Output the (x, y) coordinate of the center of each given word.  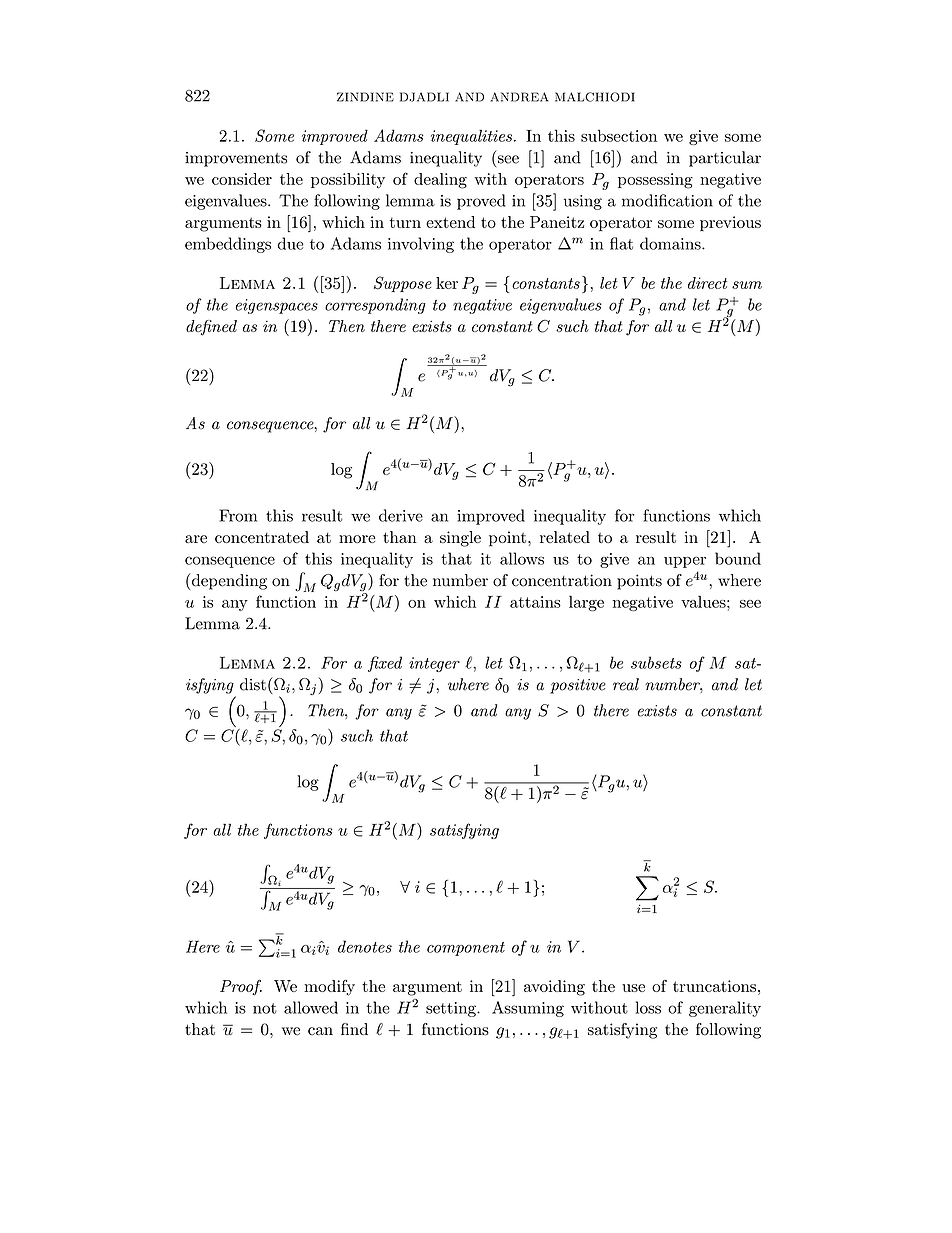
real (626, 684)
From (238, 515)
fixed (385, 664)
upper (685, 562)
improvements (236, 159)
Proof (241, 988)
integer (434, 664)
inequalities (471, 137)
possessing (655, 181)
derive (401, 515)
